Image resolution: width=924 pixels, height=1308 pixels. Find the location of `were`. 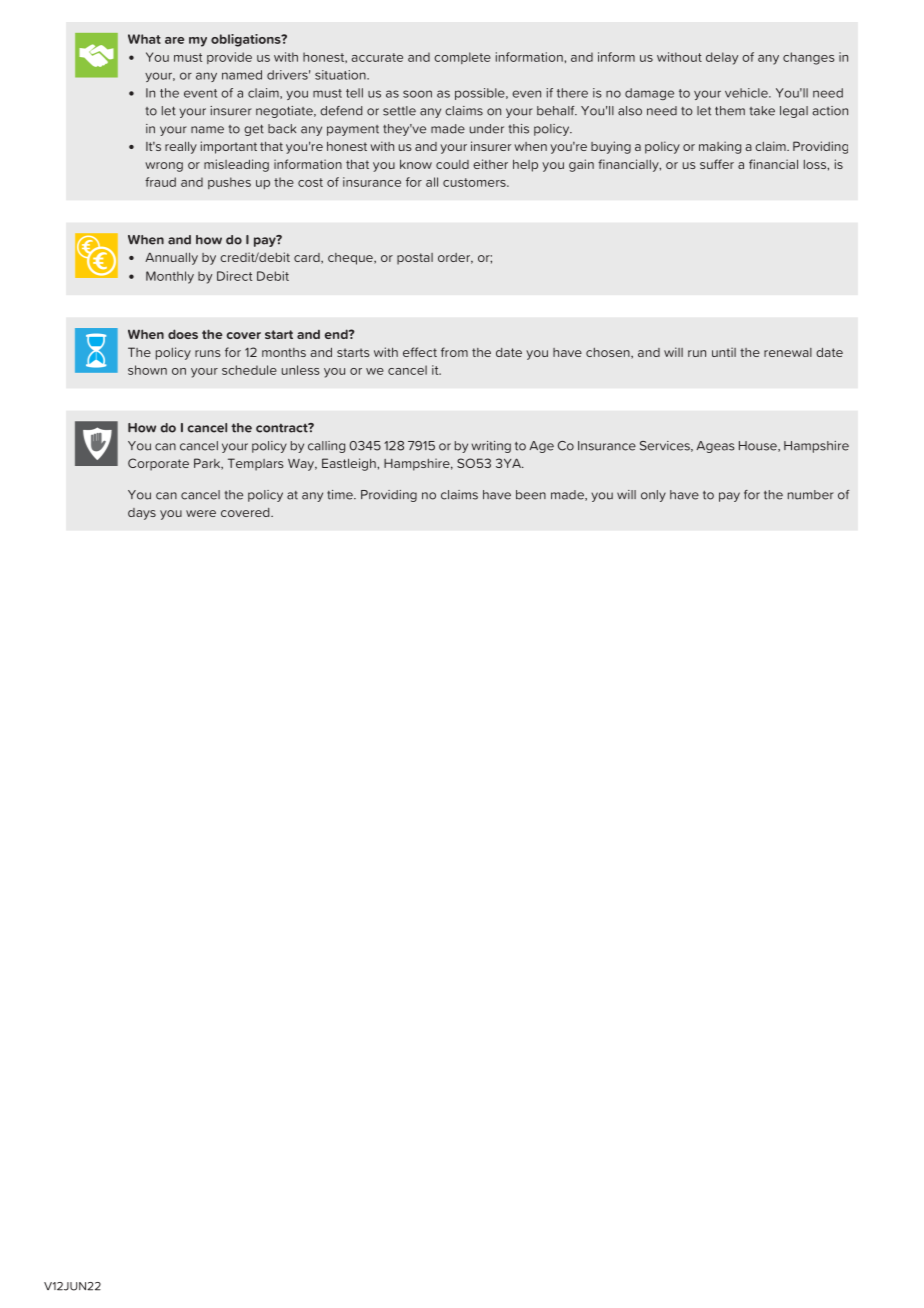

were is located at coordinates (201, 513).
